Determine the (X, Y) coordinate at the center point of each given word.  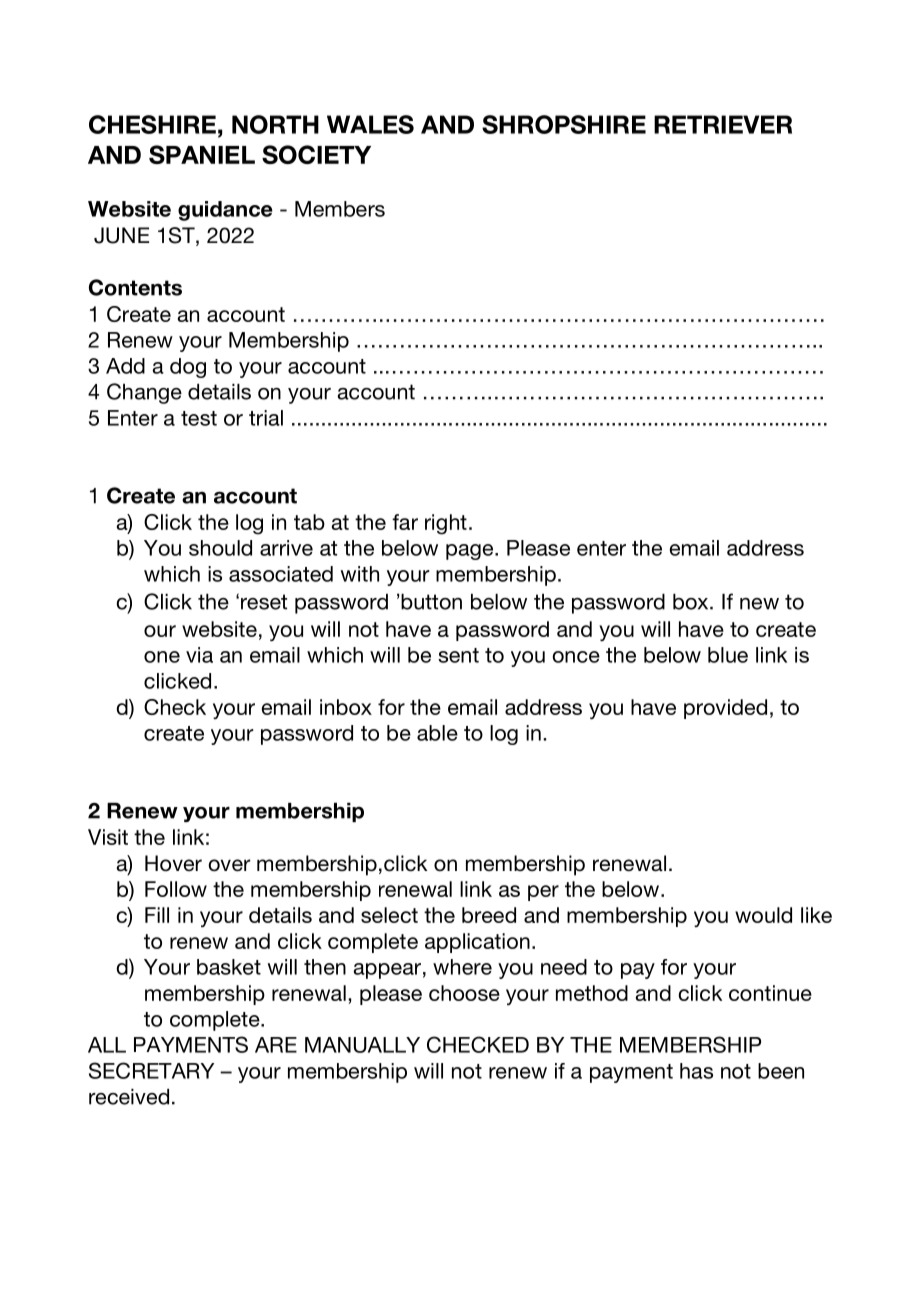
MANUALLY (362, 1045)
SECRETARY (151, 1070)
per (543, 893)
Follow (176, 889)
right (446, 524)
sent (458, 655)
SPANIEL (202, 154)
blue (728, 655)
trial (266, 418)
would (763, 915)
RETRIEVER (723, 124)
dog (188, 368)
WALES (370, 124)
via (199, 655)
